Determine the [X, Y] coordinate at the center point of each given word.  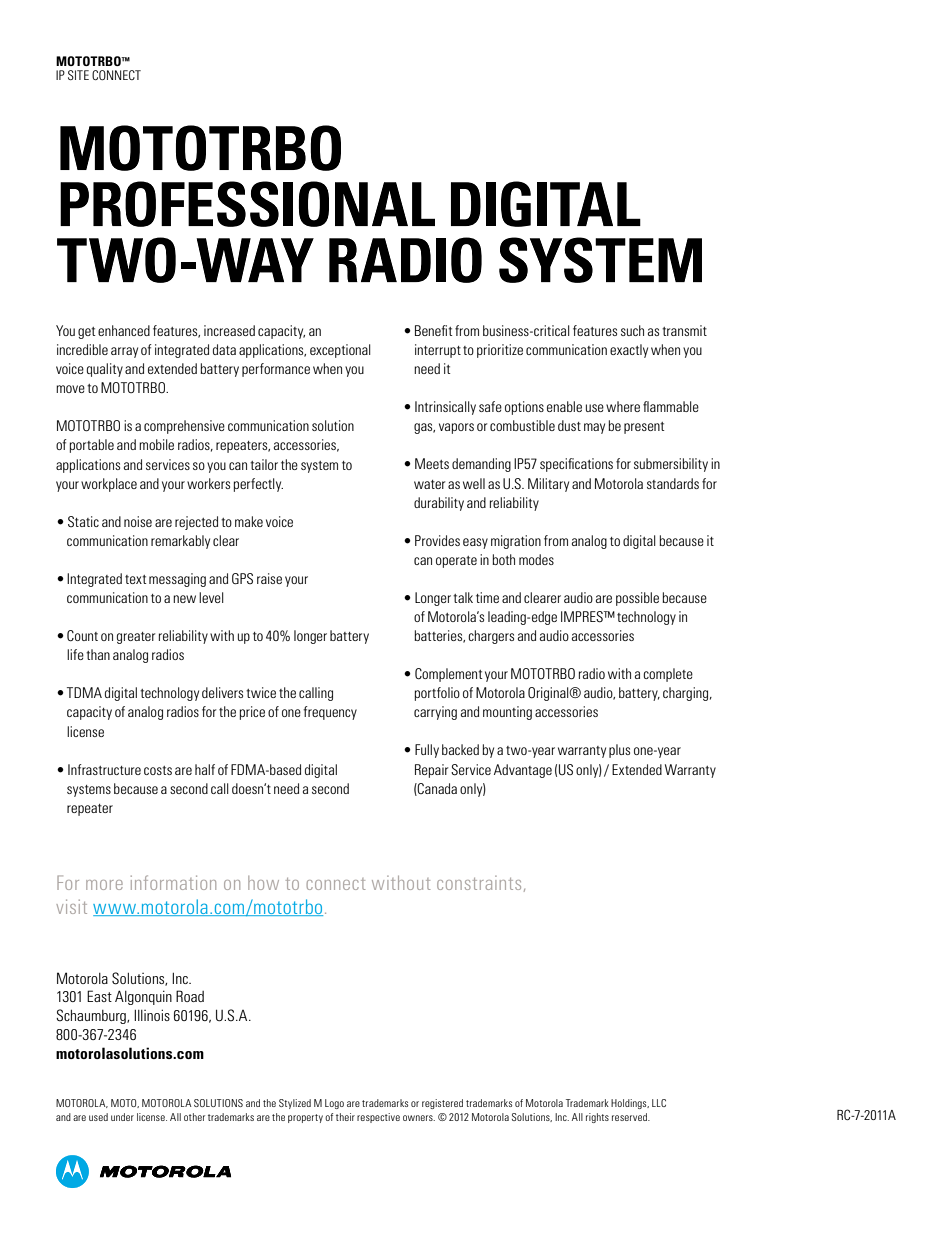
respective [378, 1118]
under [122, 1117]
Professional [247, 204]
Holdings [630, 1104]
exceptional [340, 351]
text [136, 579]
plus [619, 751]
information [173, 882]
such [632, 330]
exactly [629, 351]
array [124, 352]
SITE [78, 75]
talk [463, 597]
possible [637, 599]
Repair [431, 771]
